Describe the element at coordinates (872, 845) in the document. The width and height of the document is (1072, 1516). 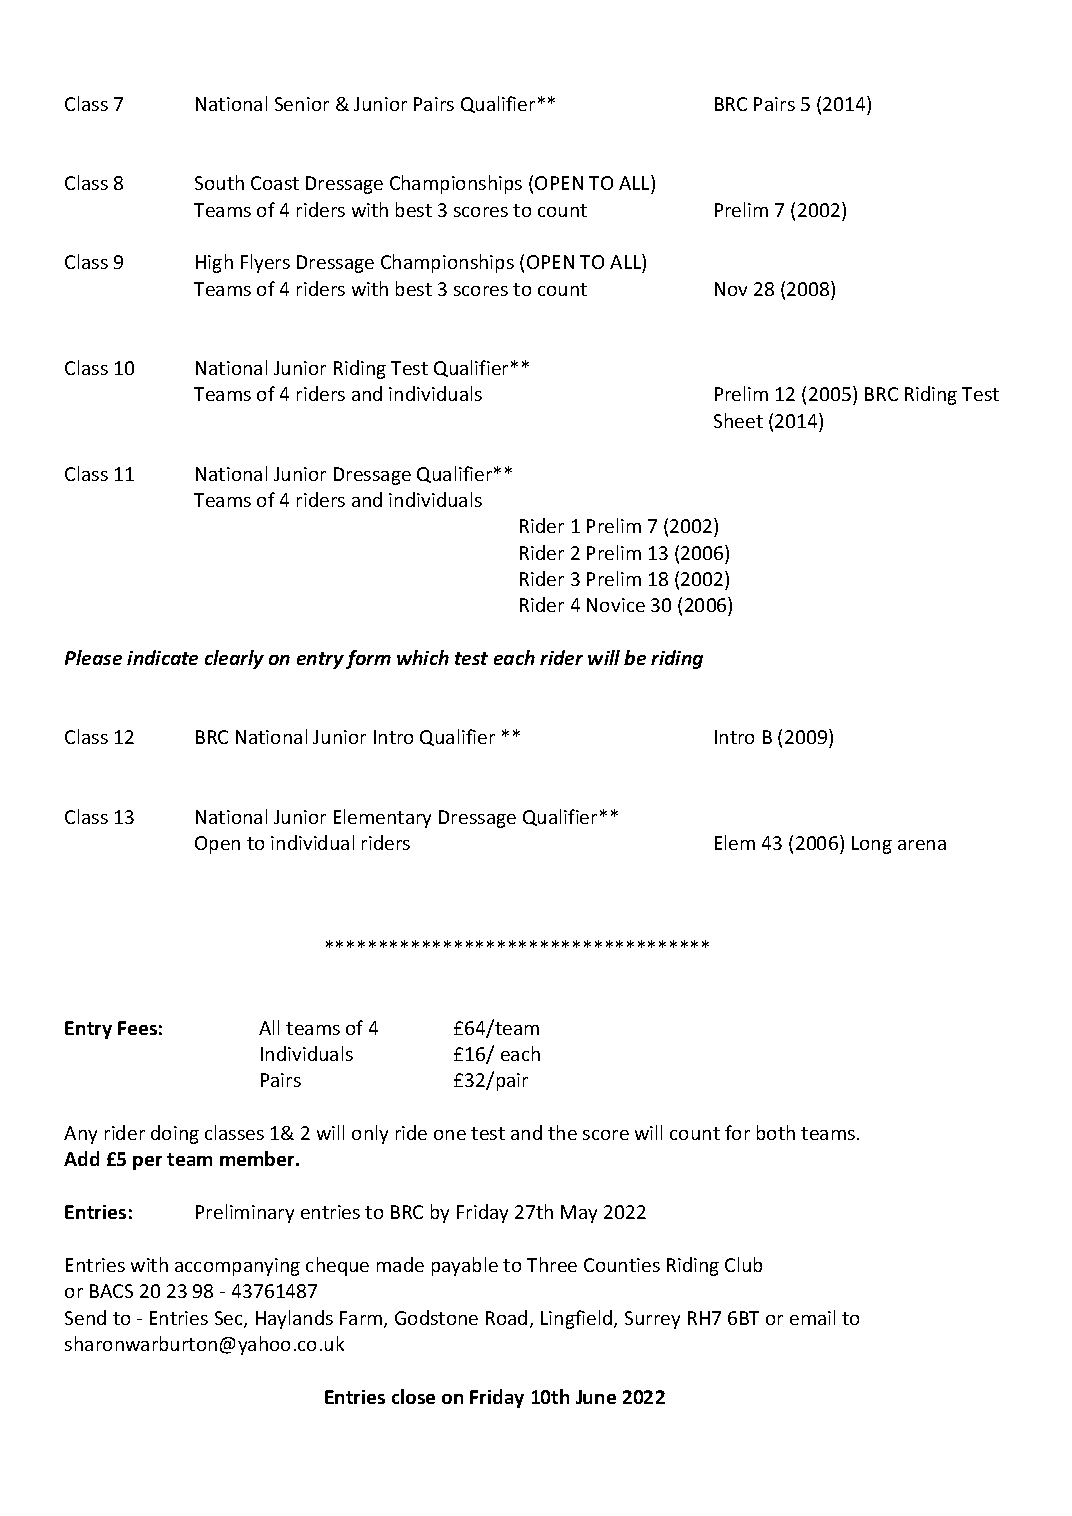
I see `Long` at that location.
